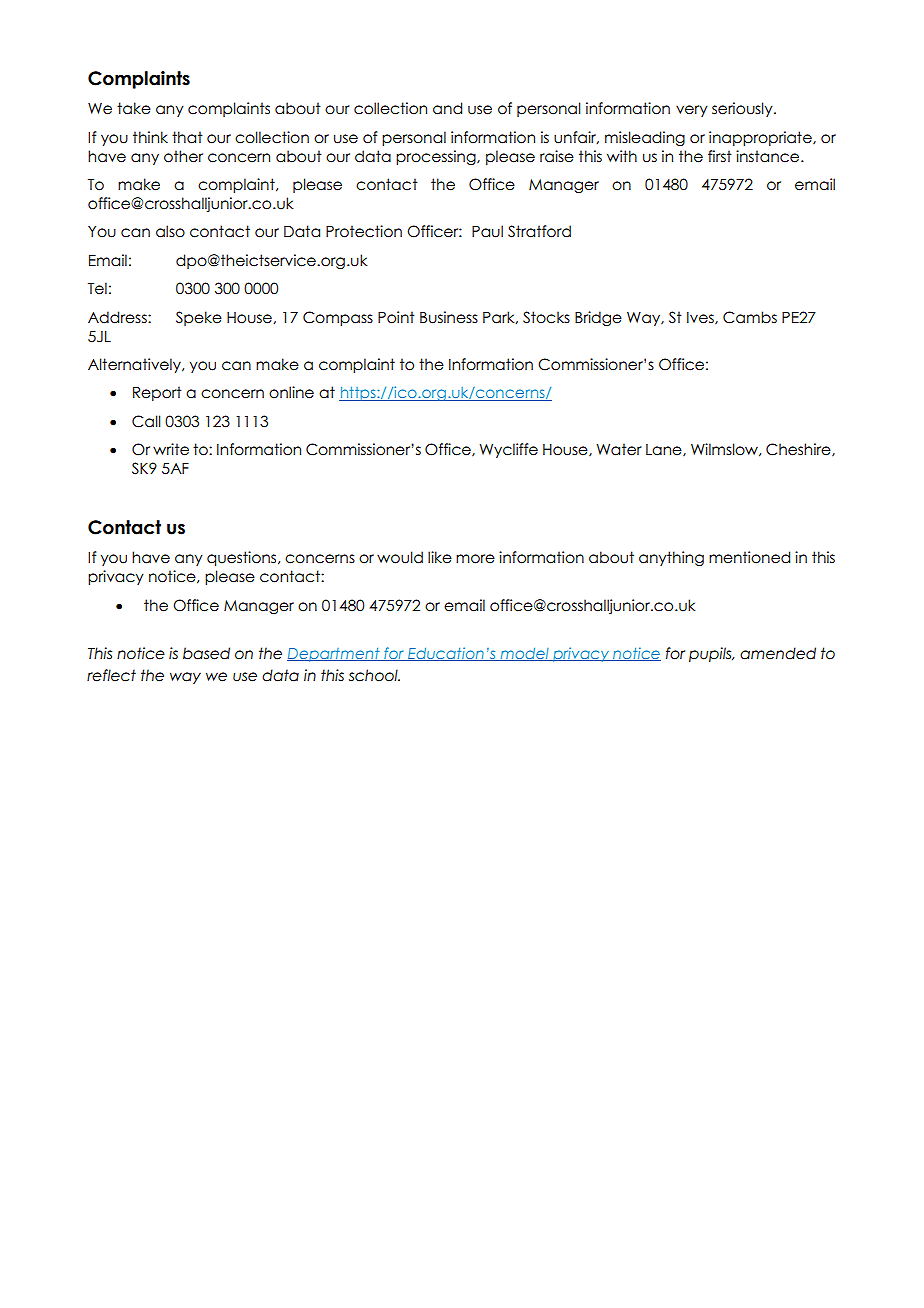 The height and width of the page is (1308, 924). I want to click on also, so click(170, 231).
